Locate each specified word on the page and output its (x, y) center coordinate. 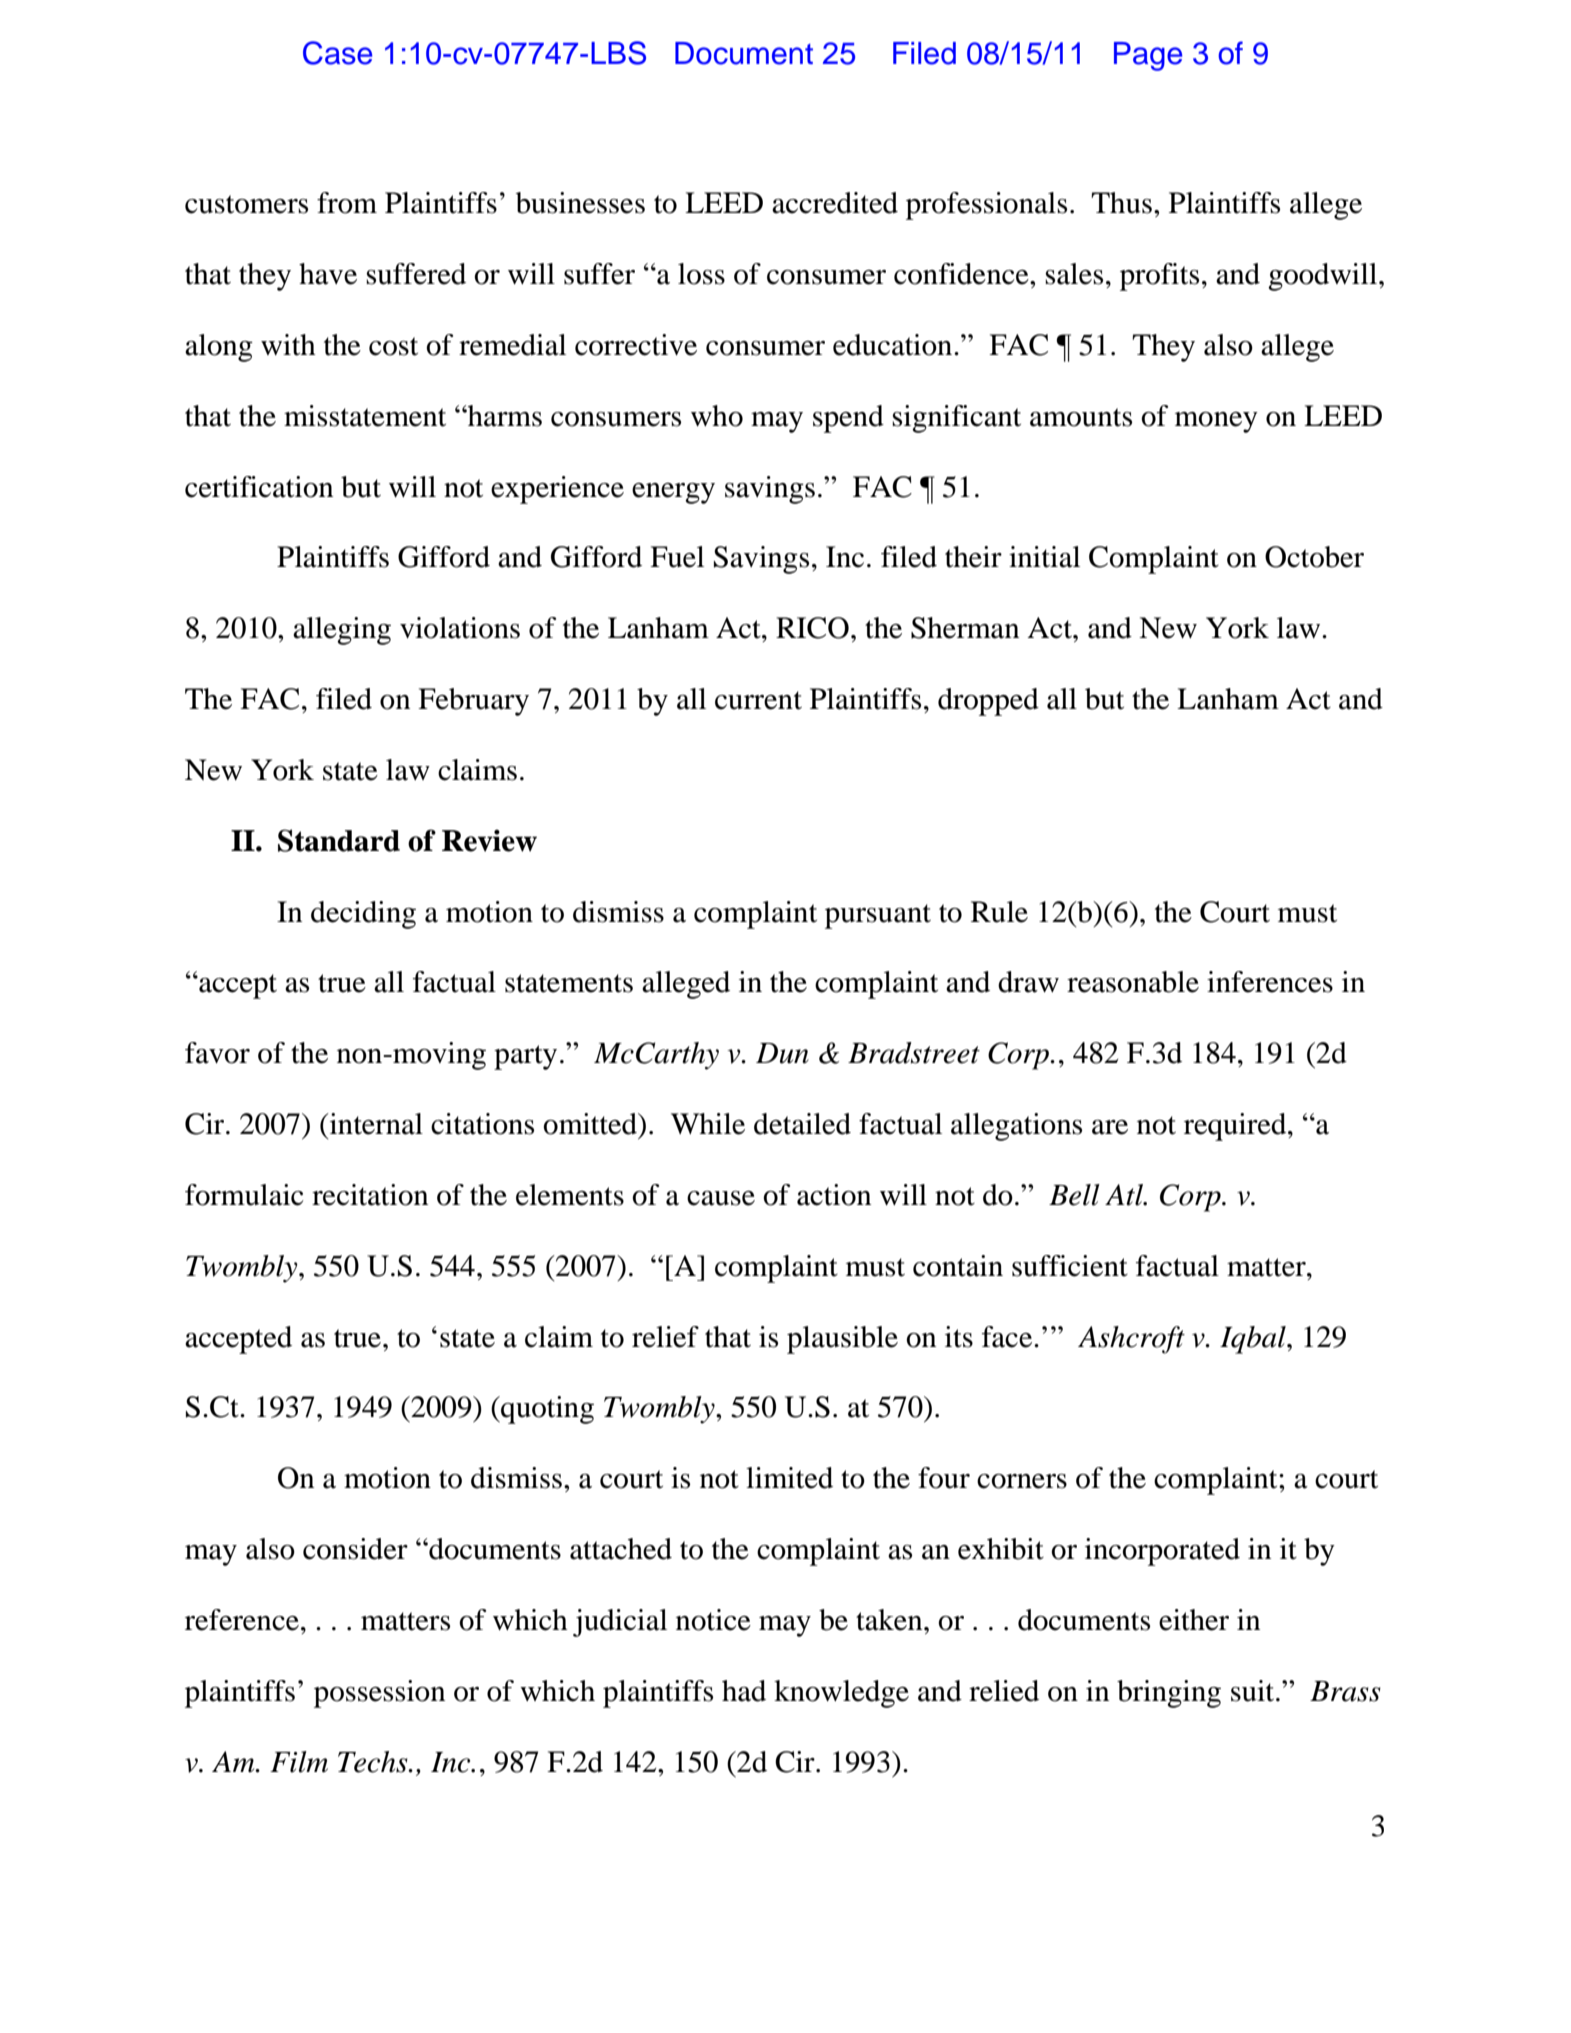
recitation (370, 1195)
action (834, 1195)
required (1236, 1127)
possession (379, 1694)
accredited (835, 203)
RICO (812, 628)
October (1314, 557)
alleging (342, 631)
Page (1148, 56)
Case (337, 53)
